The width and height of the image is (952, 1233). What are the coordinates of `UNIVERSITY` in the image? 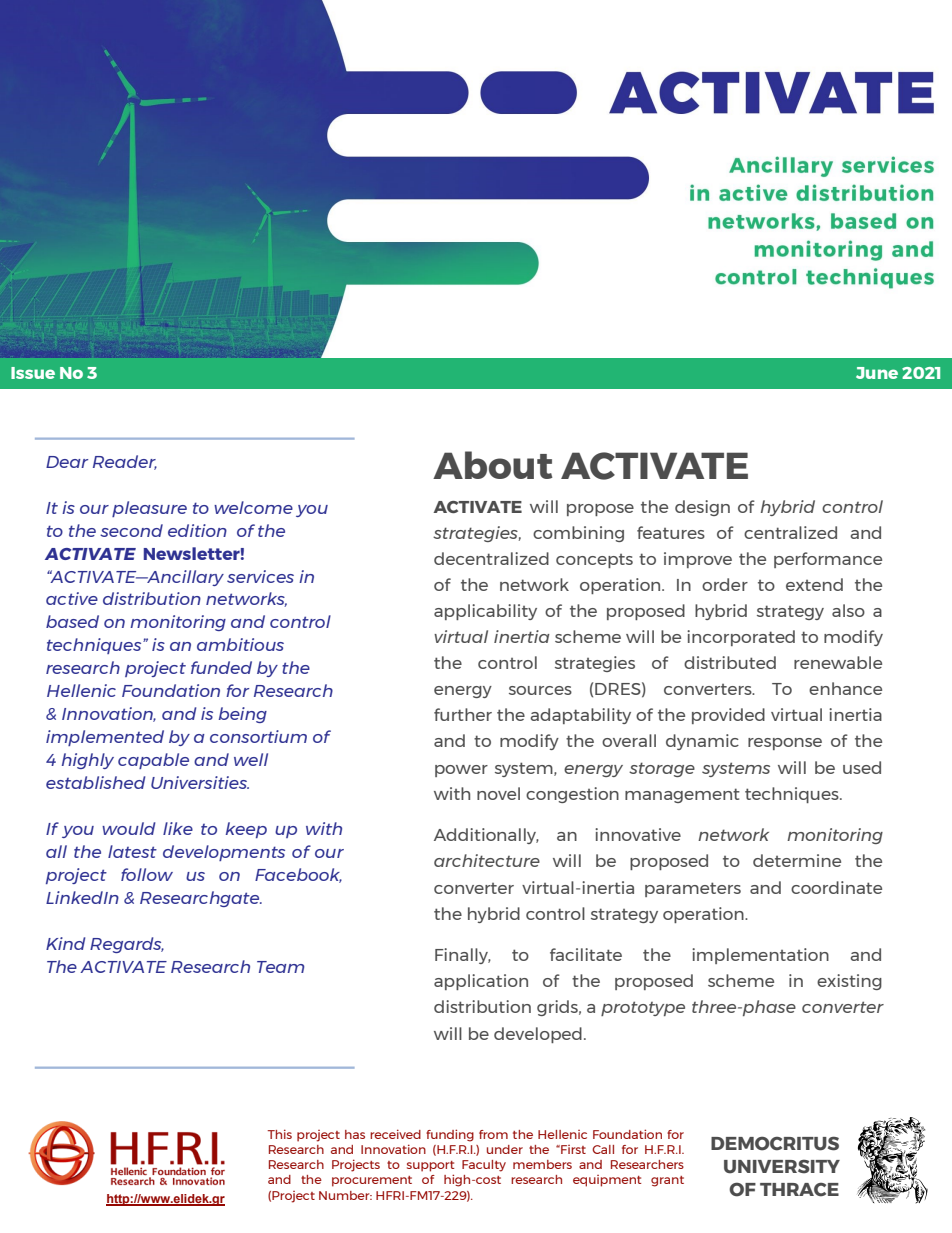 It's located at (782, 1166).
